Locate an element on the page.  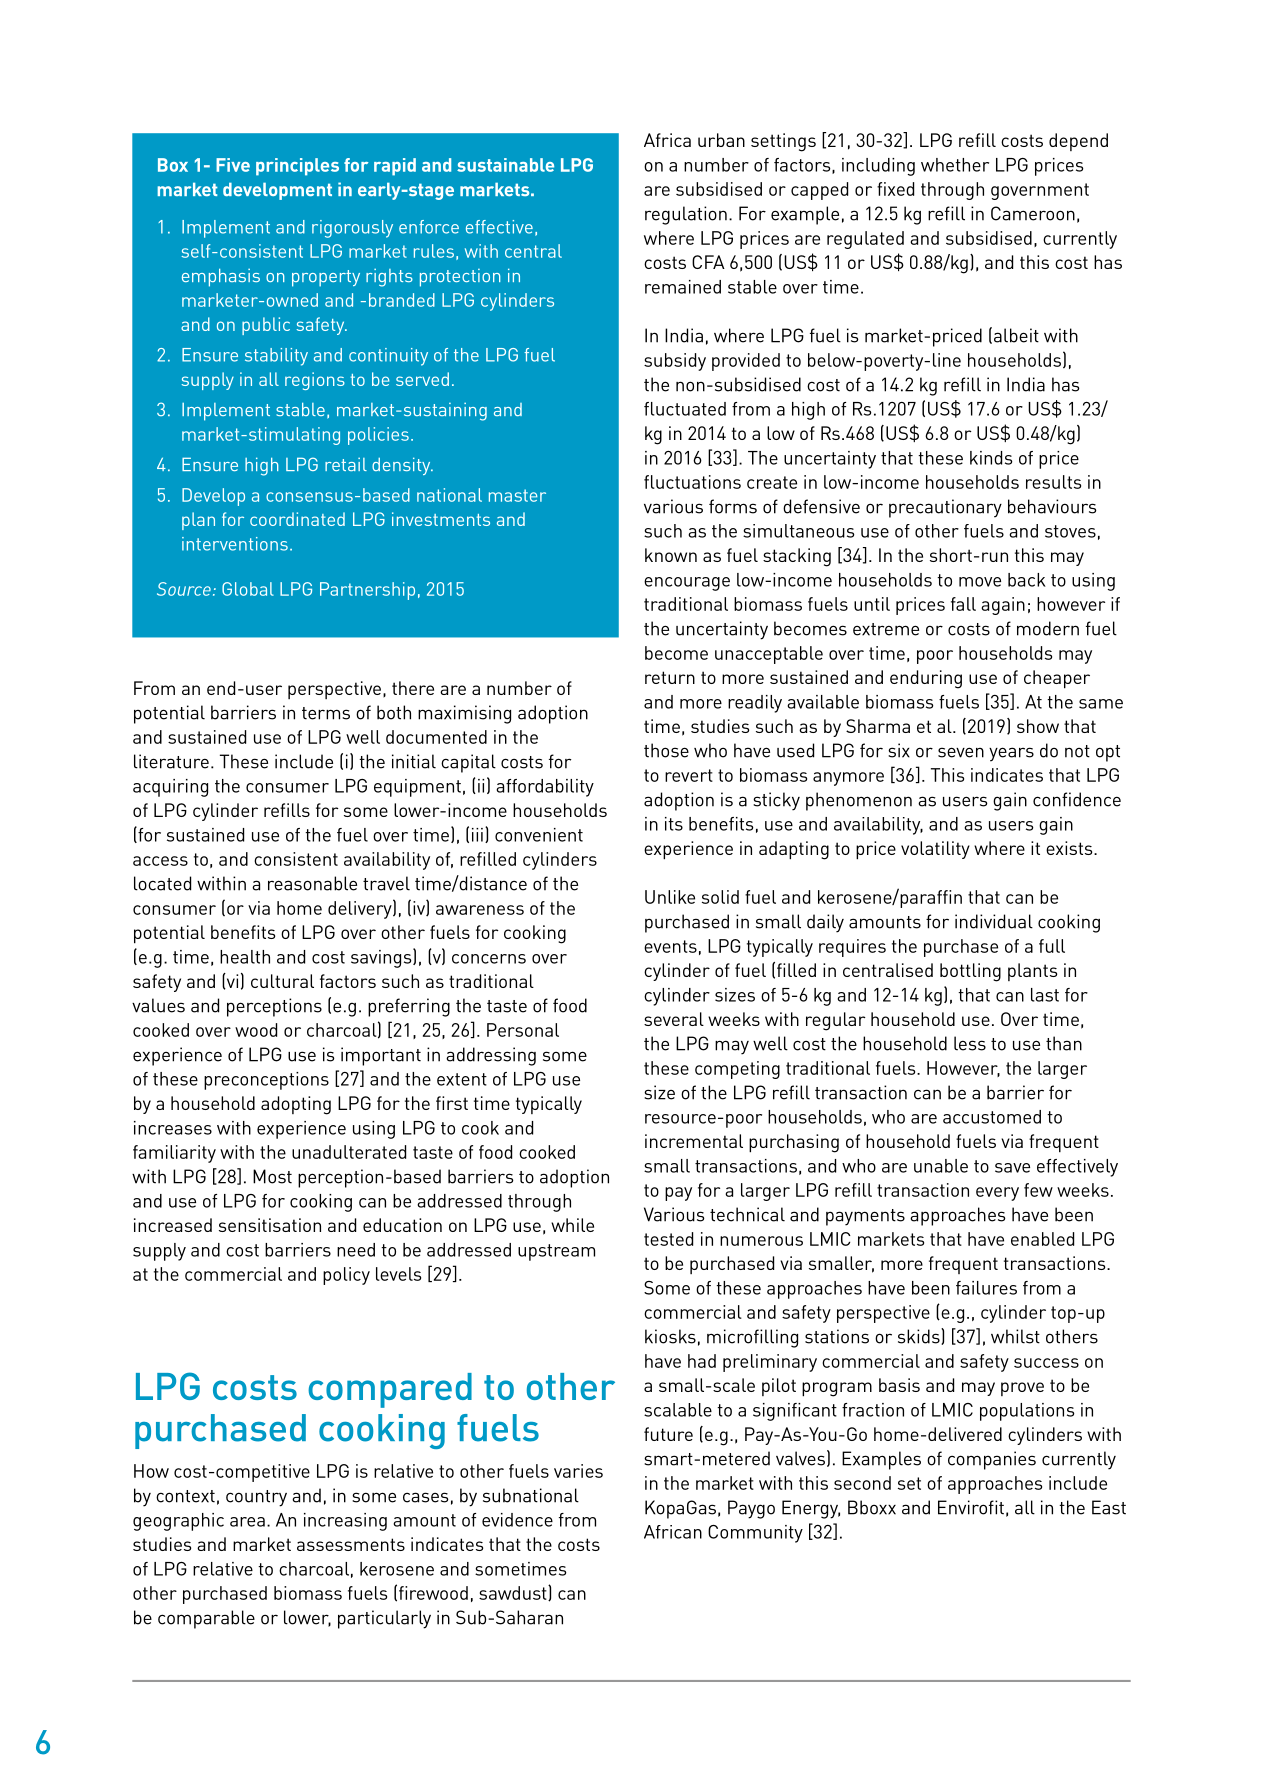
whether is located at coordinates (955, 165).
